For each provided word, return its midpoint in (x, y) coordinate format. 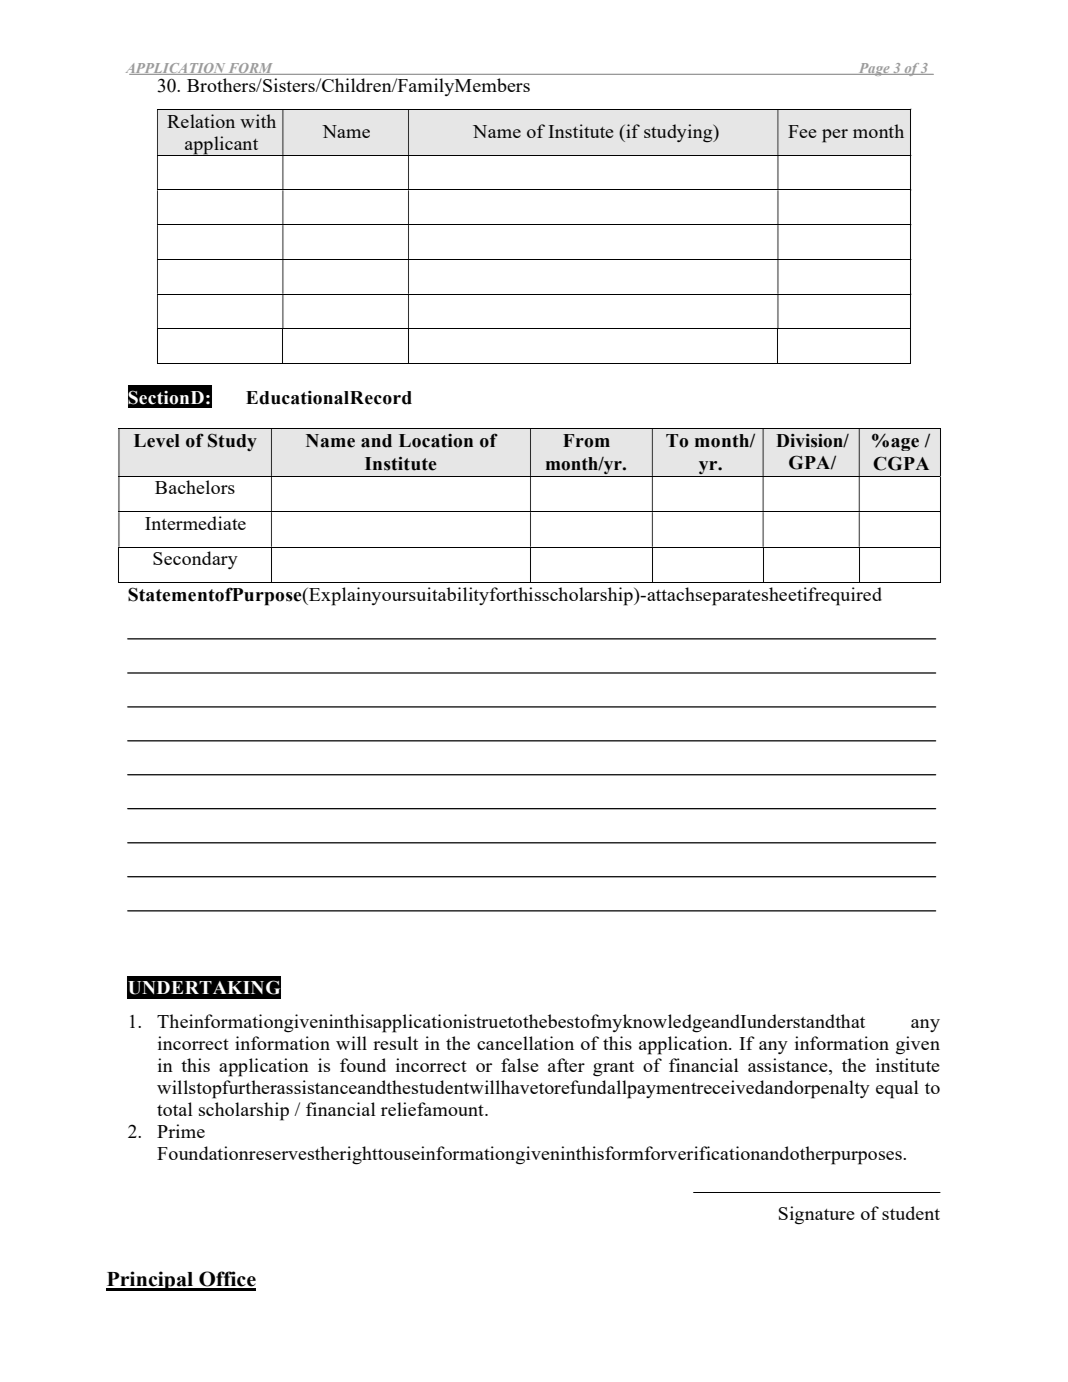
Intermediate (195, 523)
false (520, 1065)
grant (613, 1069)
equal (897, 1089)
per (835, 136)
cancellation (525, 1043)
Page (874, 69)
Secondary (195, 560)
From (586, 441)
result (395, 1043)
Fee (802, 131)
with (258, 121)
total (175, 1109)
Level (157, 441)
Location (436, 441)
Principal (151, 1281)
